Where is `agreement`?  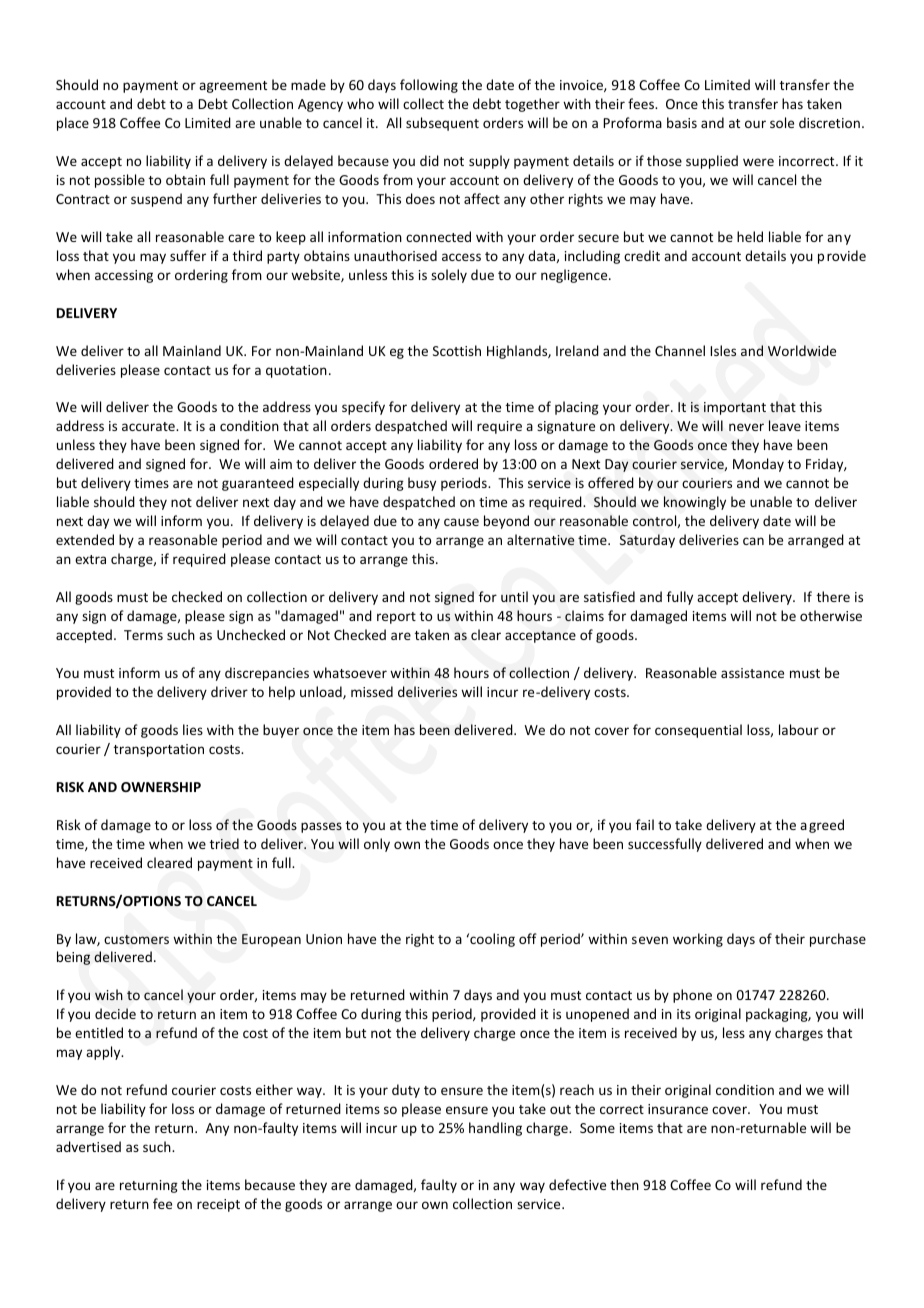 agreement is located at coordinates (233, 87).
